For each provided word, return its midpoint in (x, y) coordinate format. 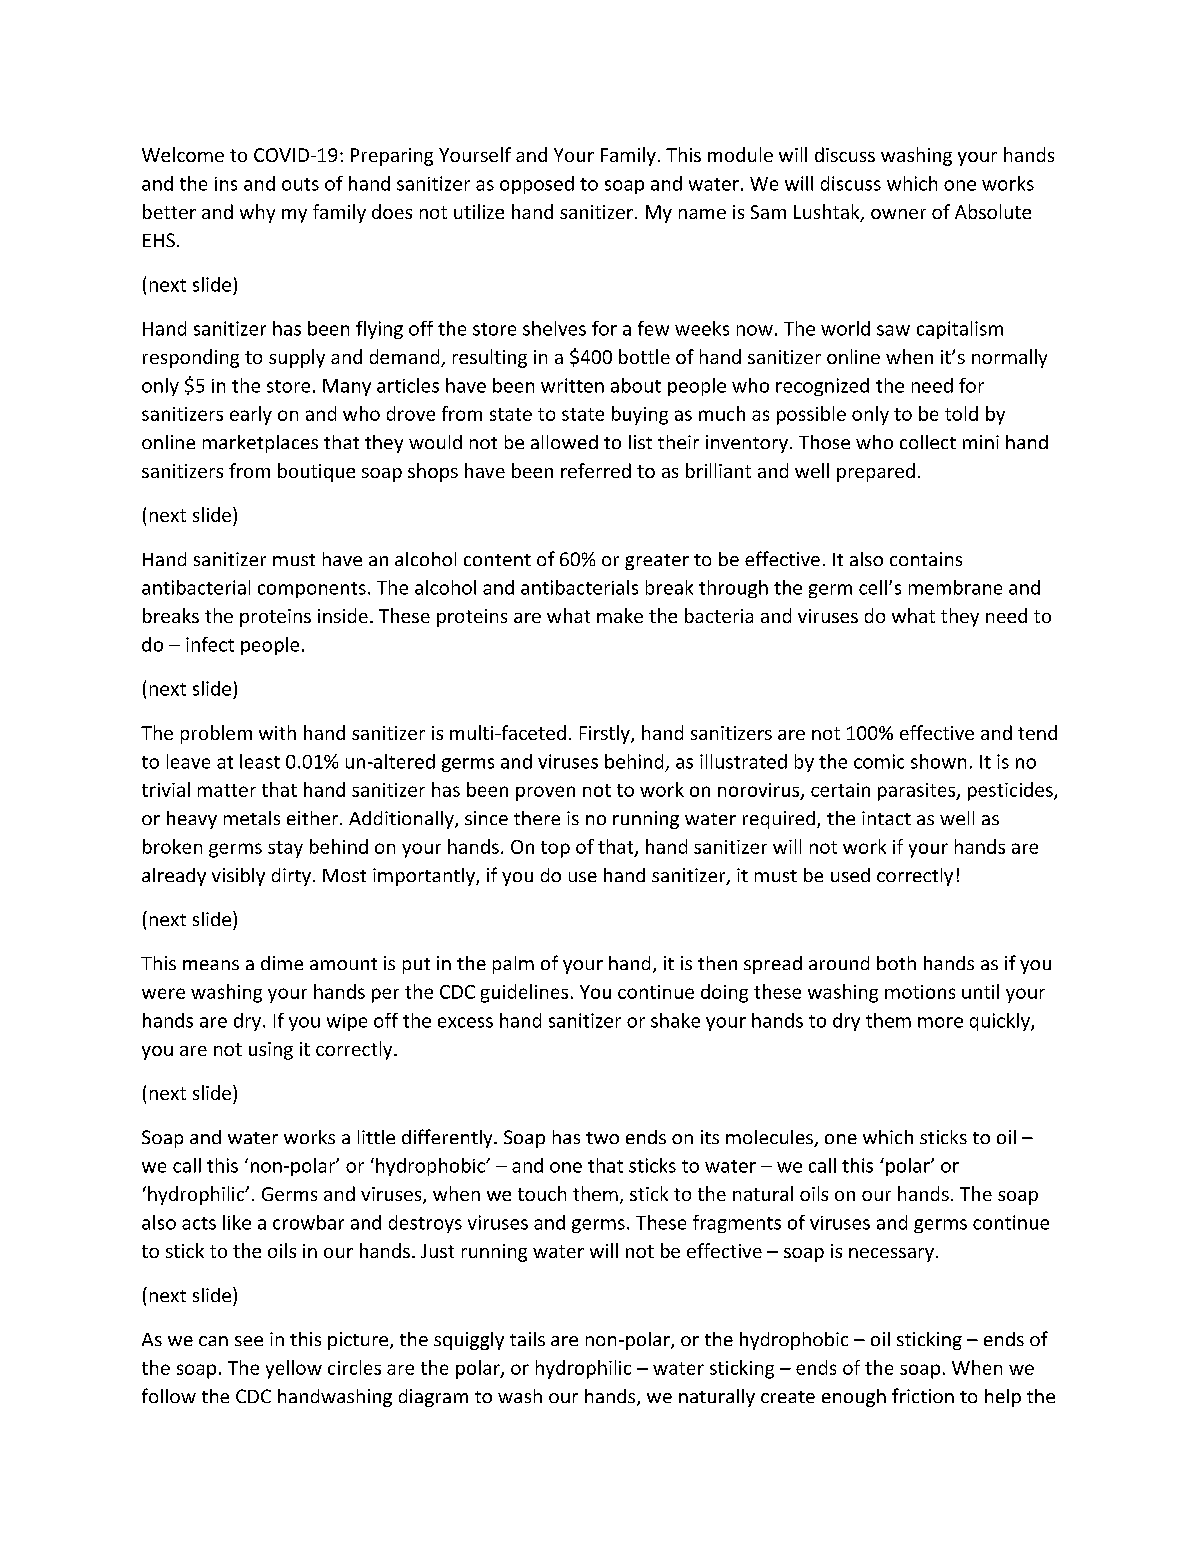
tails (527, 1339)
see (249, 1341)
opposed (537, 185)
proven (545, 793)
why (257, 213)
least (260, 761)
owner (898, 214)
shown (938, 761)
